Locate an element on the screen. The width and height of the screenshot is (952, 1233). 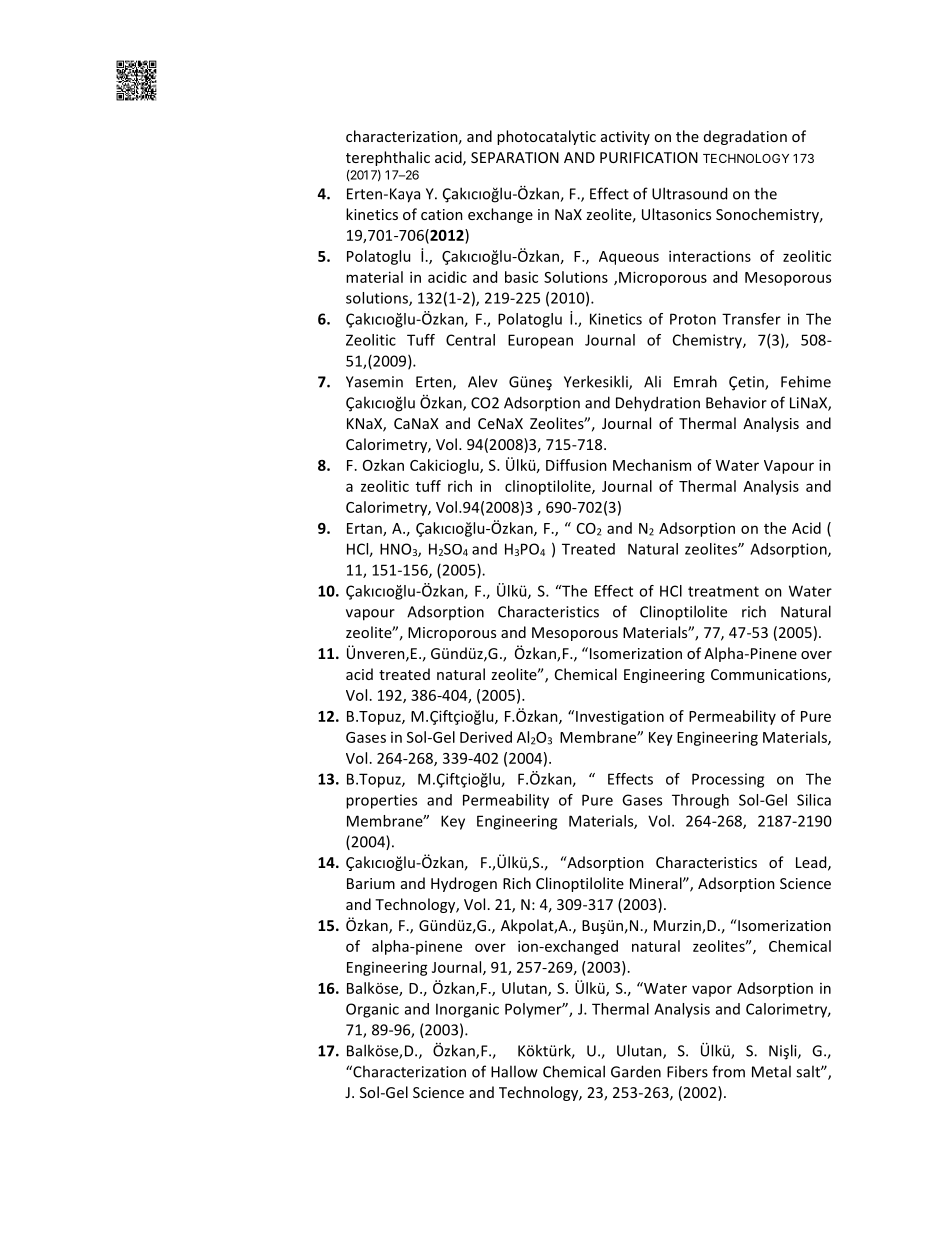
activity is located at coordinates (625, 138).
